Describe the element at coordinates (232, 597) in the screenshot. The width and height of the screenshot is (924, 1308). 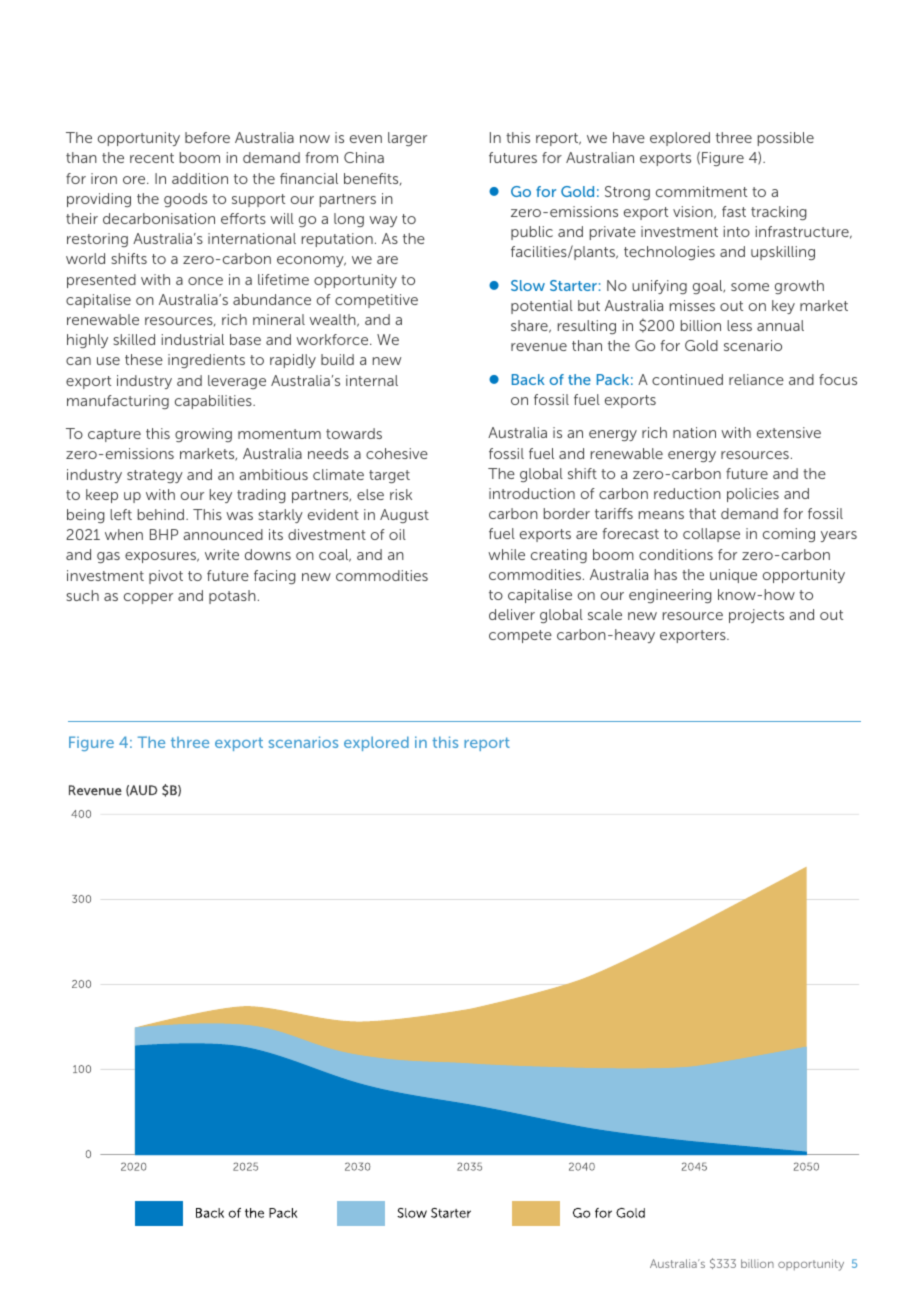
I see `potash` at that location.
